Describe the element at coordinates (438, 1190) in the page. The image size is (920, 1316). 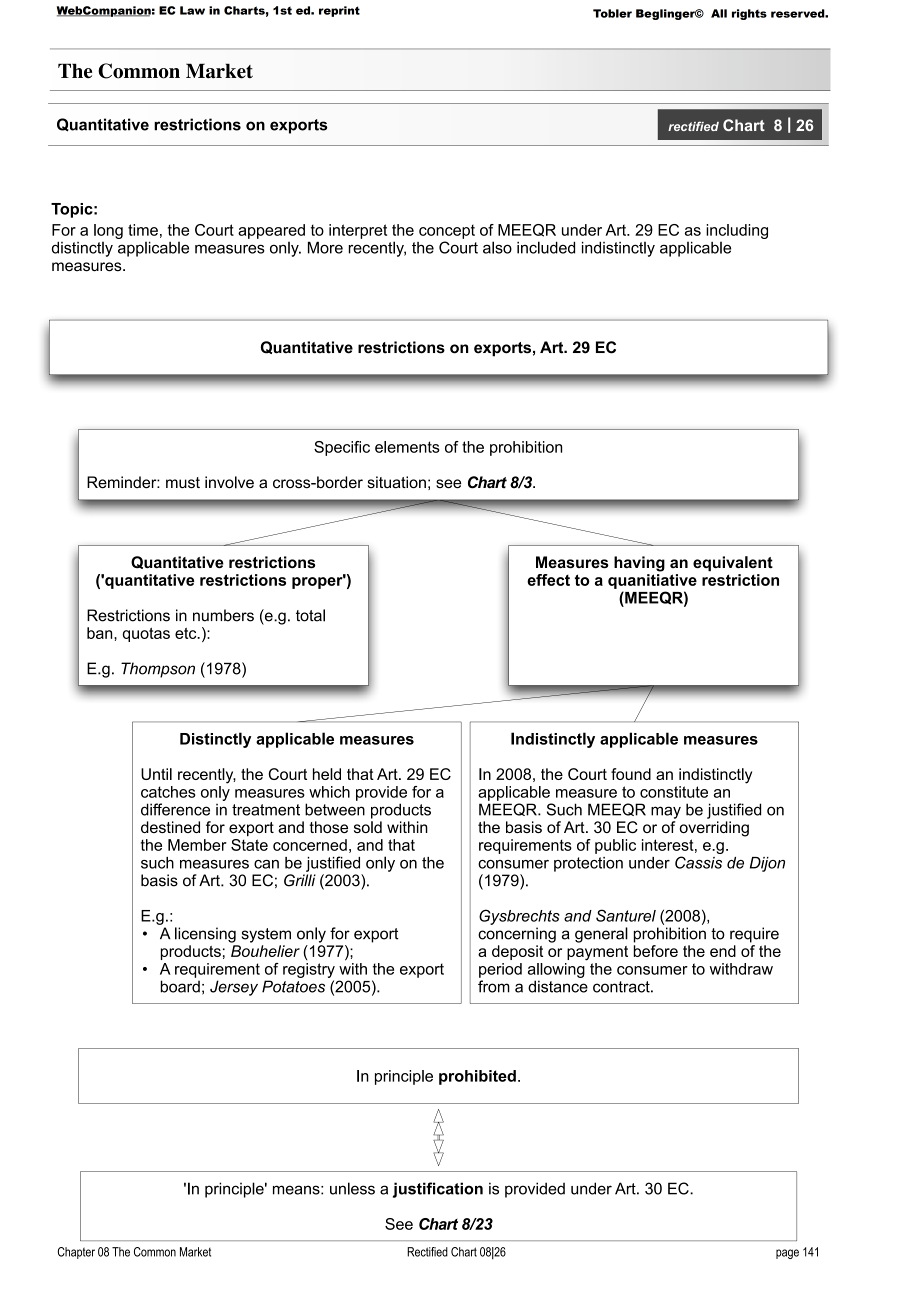
I see `justification` at that location.
